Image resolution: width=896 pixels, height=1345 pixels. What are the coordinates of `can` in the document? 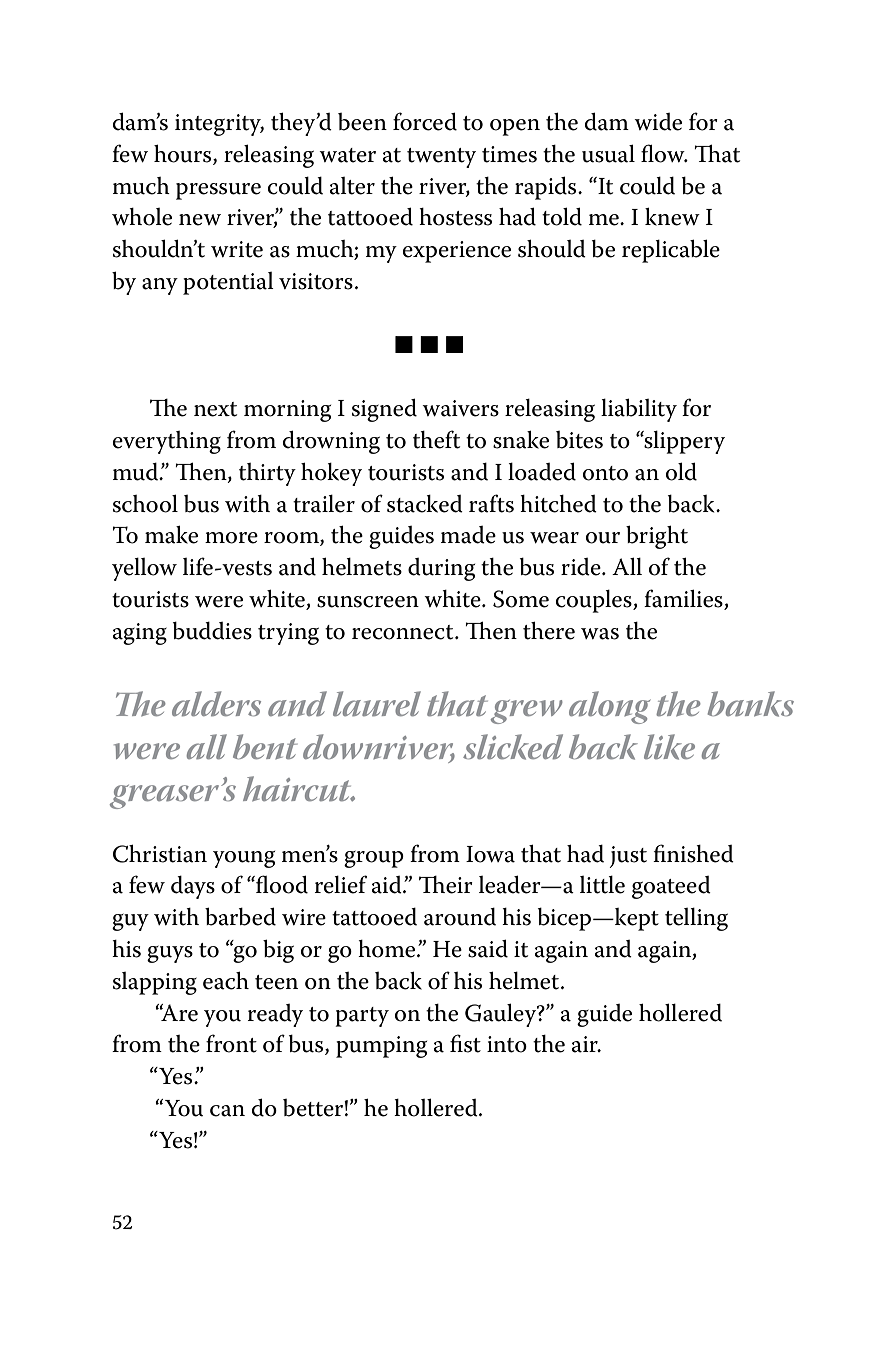 It's located at (227, 1111).
